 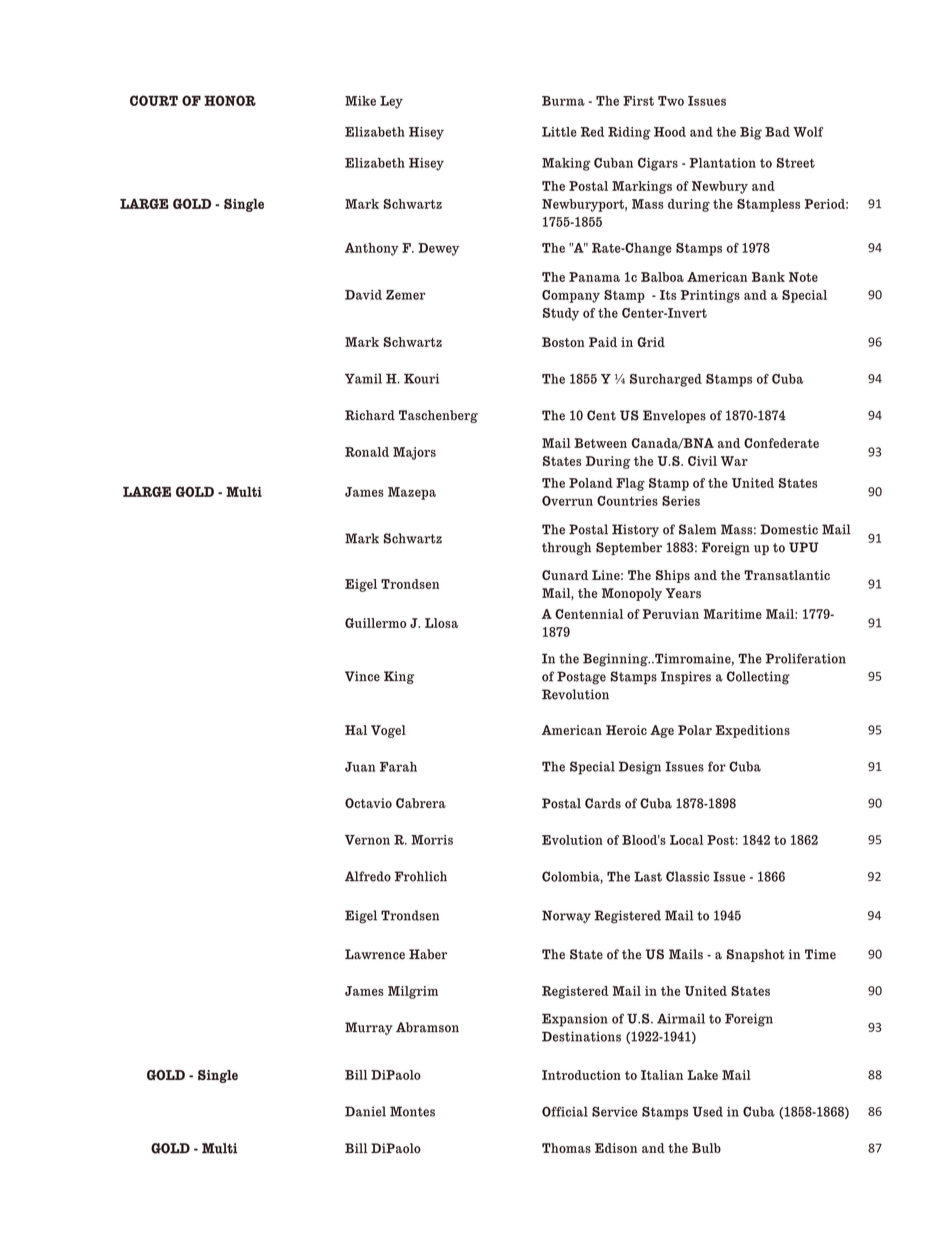 I want to click on Daniel, so click(x=365, y=1111).
